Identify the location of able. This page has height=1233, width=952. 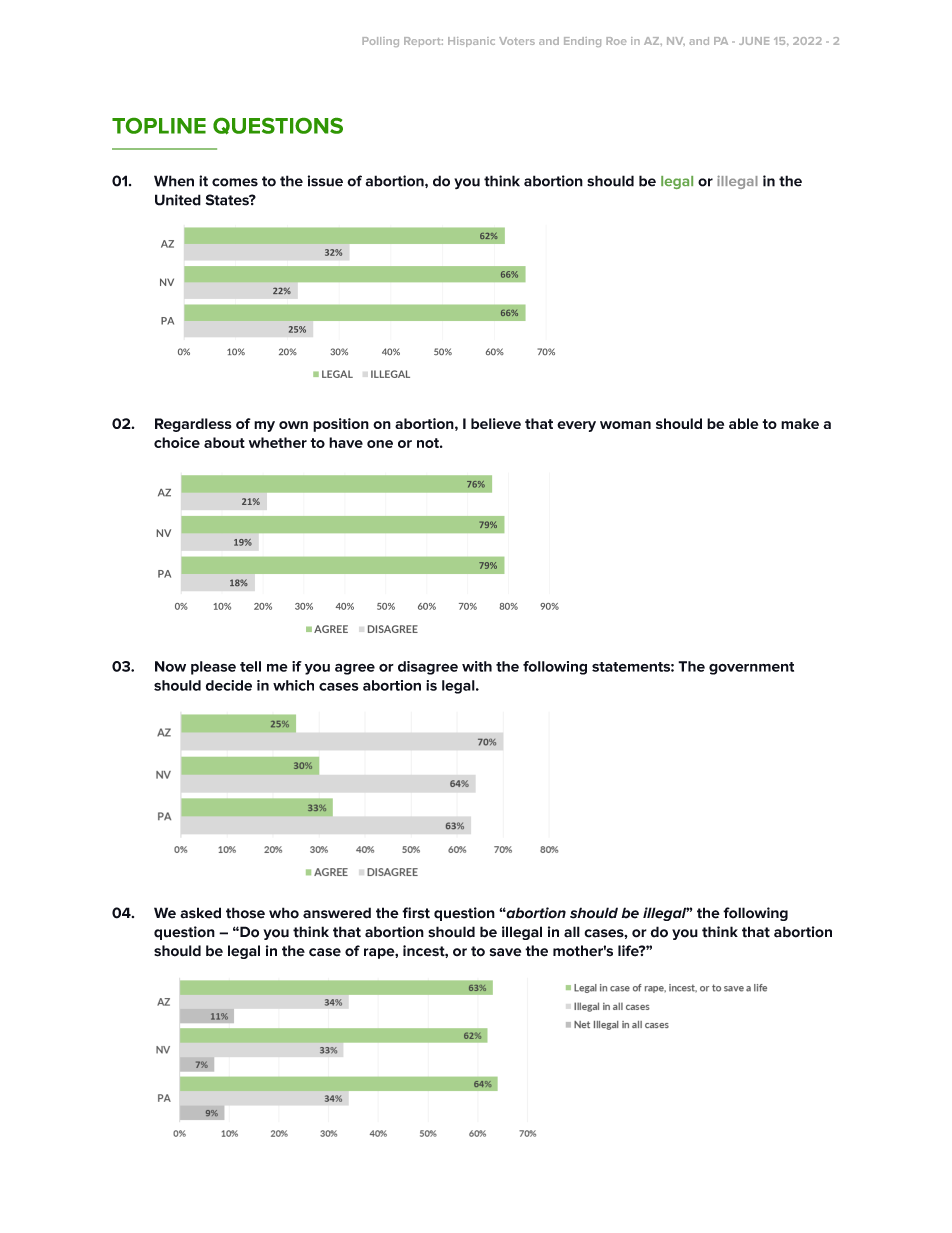
(743, 423).
